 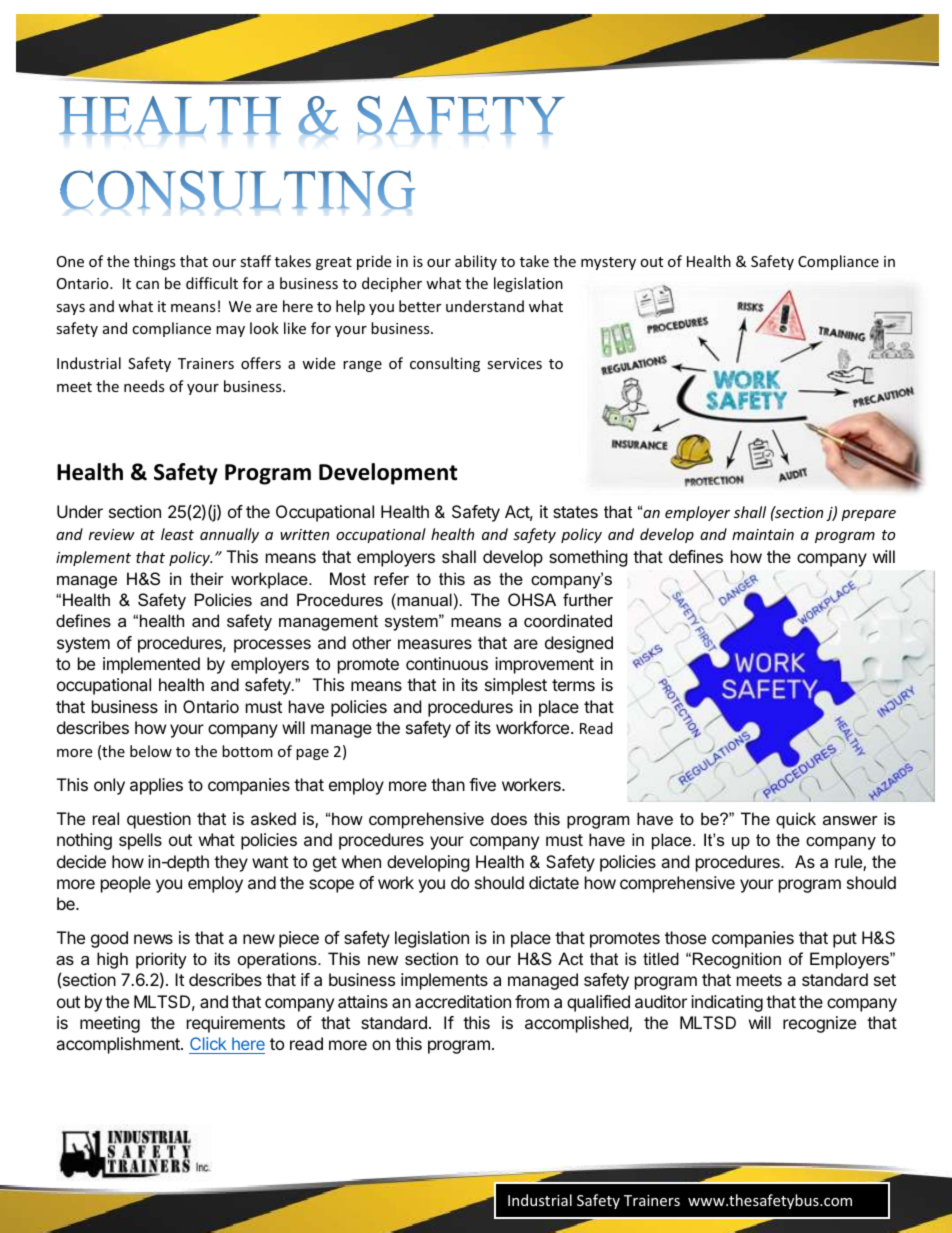 What do you see at coordinates (482, 784) in the page?
I see `five` at bounding box center [482, 784].
